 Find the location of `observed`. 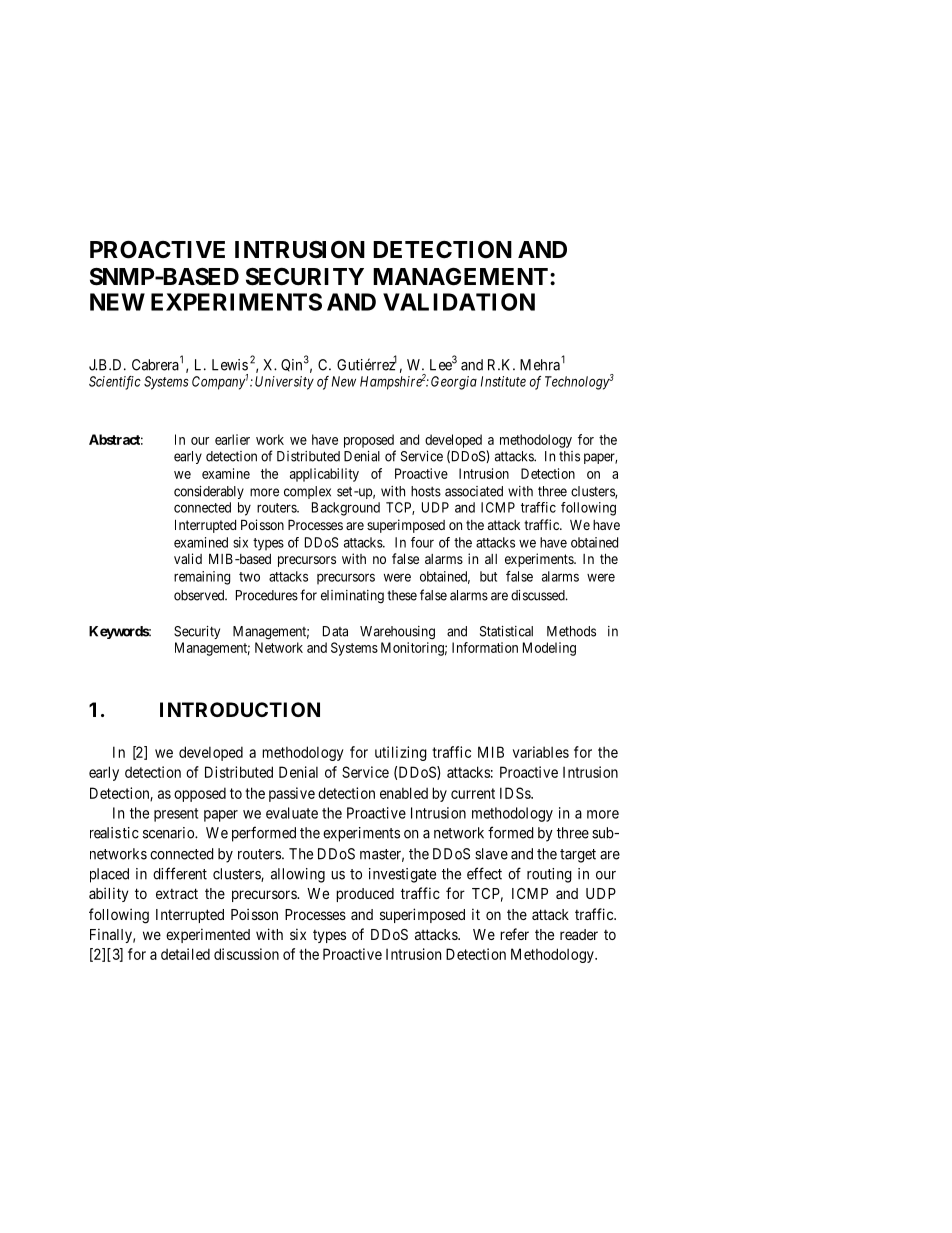

observed is located at coordinates (200, 595).
